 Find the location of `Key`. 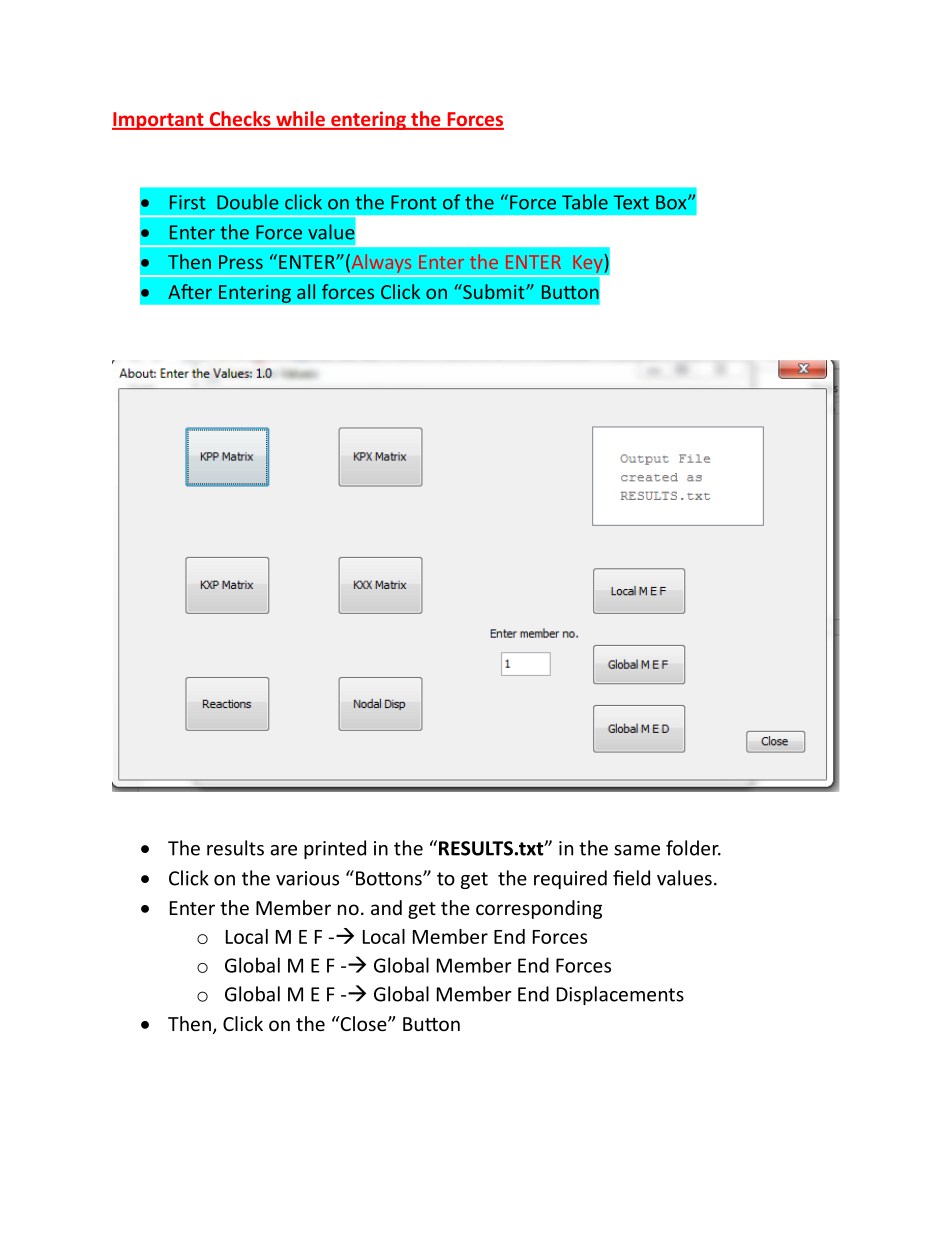

Key is located at coordinates (589, 263).
